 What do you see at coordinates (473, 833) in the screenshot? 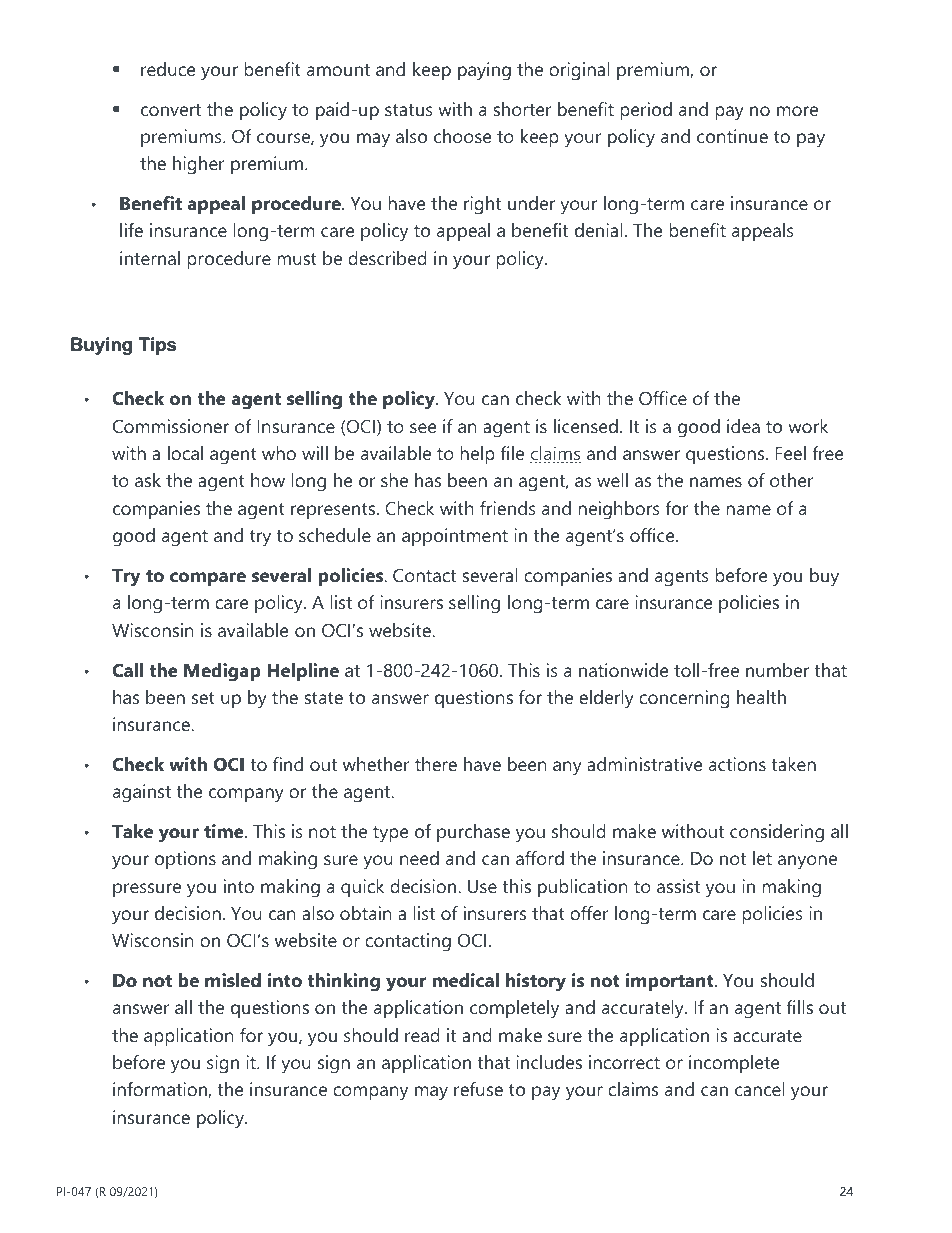
I see `purchase` at bounding box center [473, 833].
